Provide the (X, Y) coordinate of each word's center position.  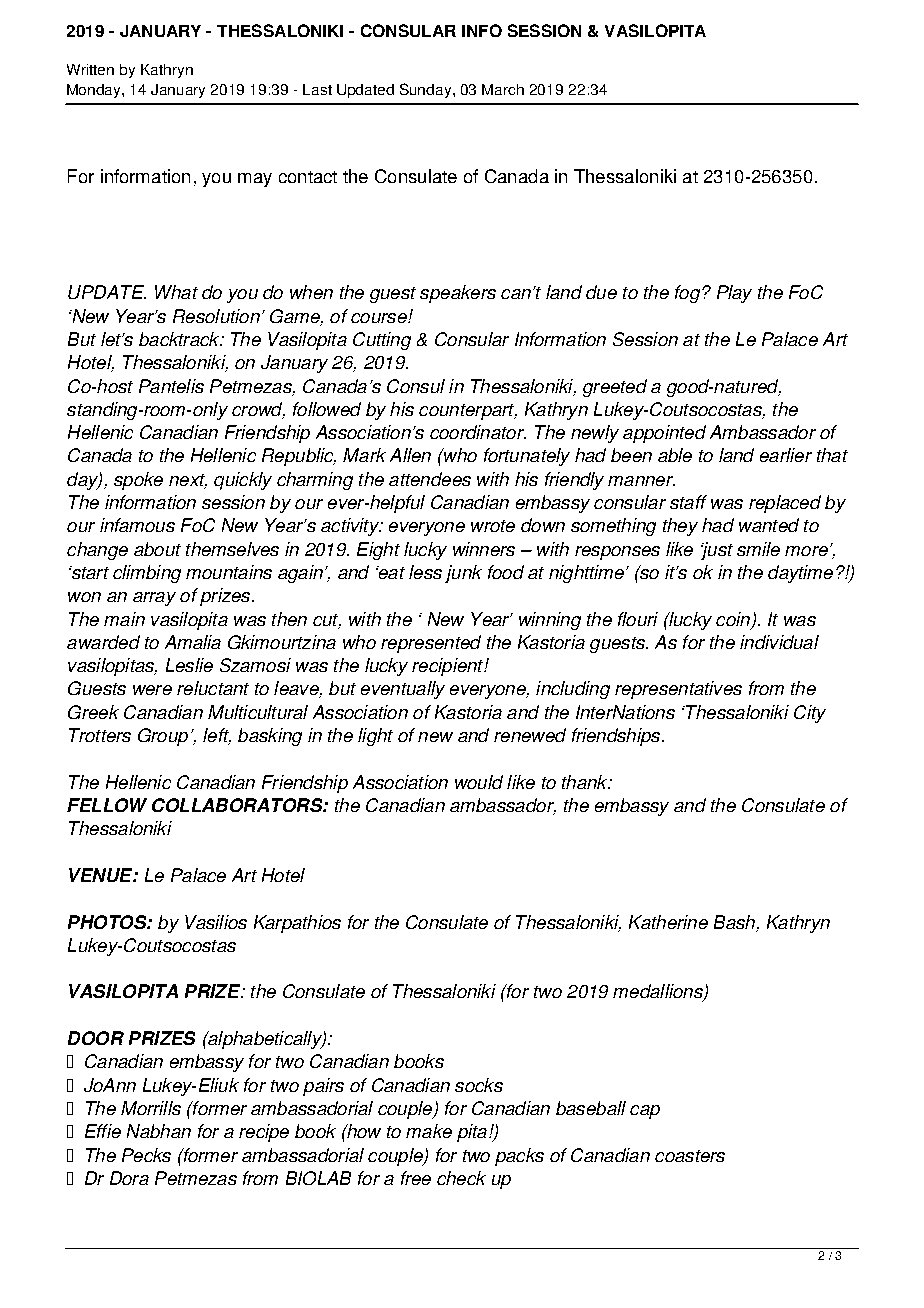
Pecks (146, 1155)
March (503, 89)
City (810, 714)
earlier (786, 455)
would (479, 782)
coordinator (478, 432)
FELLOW (107, 805)
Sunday (427, 90)
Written (90, 69)
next (188, 481)
